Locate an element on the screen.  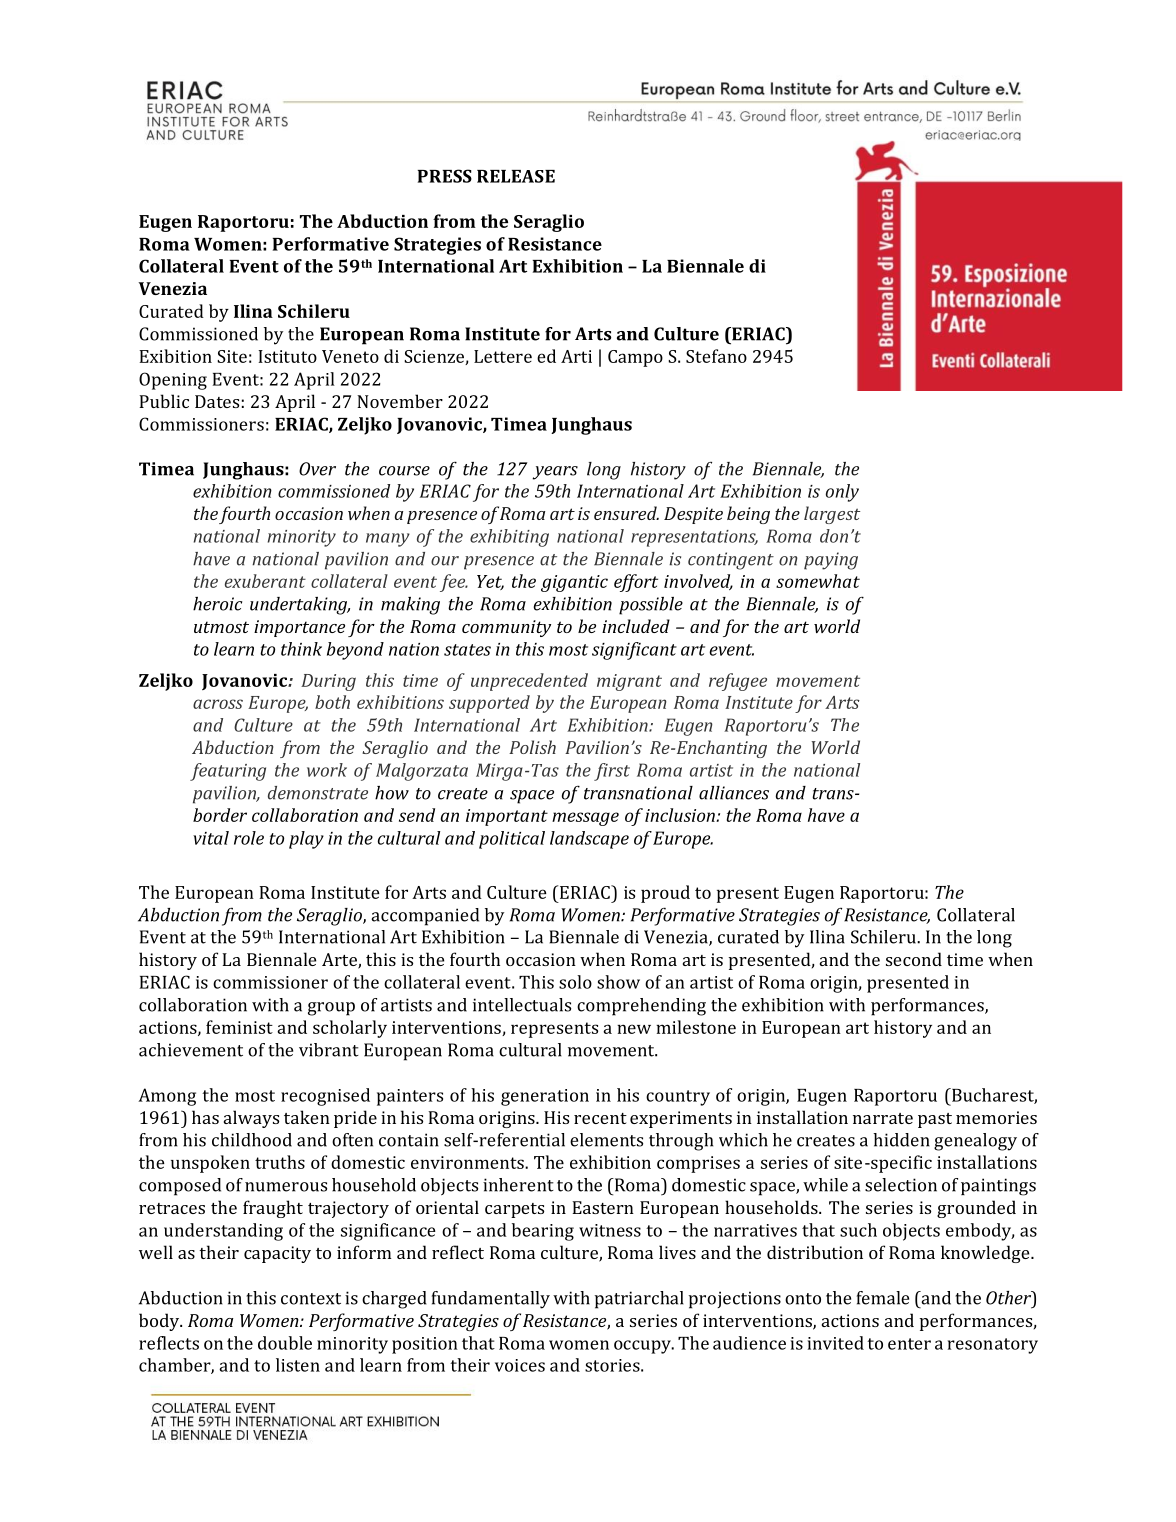
double is located at coordinates (285, 1343).
